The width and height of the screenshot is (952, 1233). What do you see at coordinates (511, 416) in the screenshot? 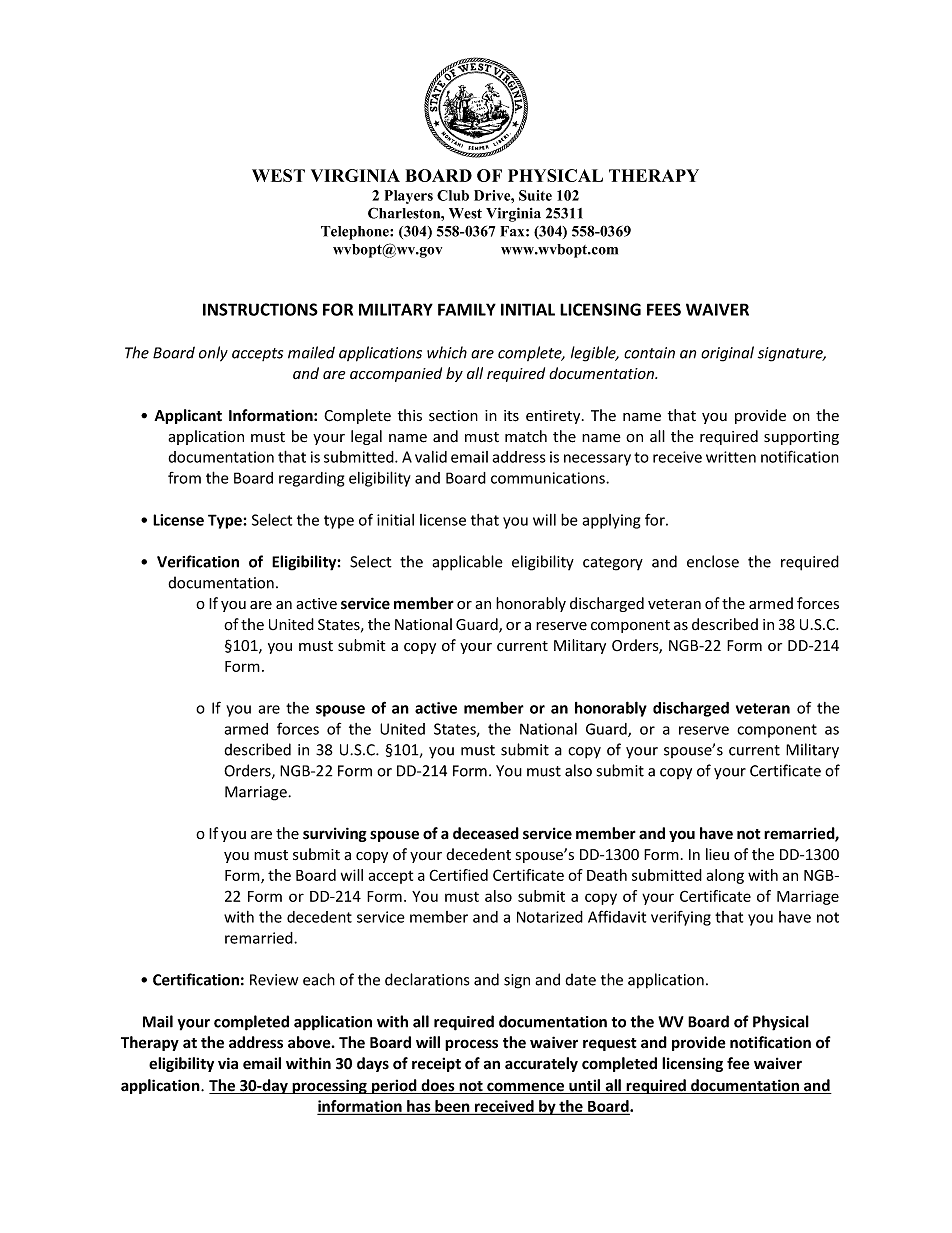
I see `its` at bounding box center [511, 416].
